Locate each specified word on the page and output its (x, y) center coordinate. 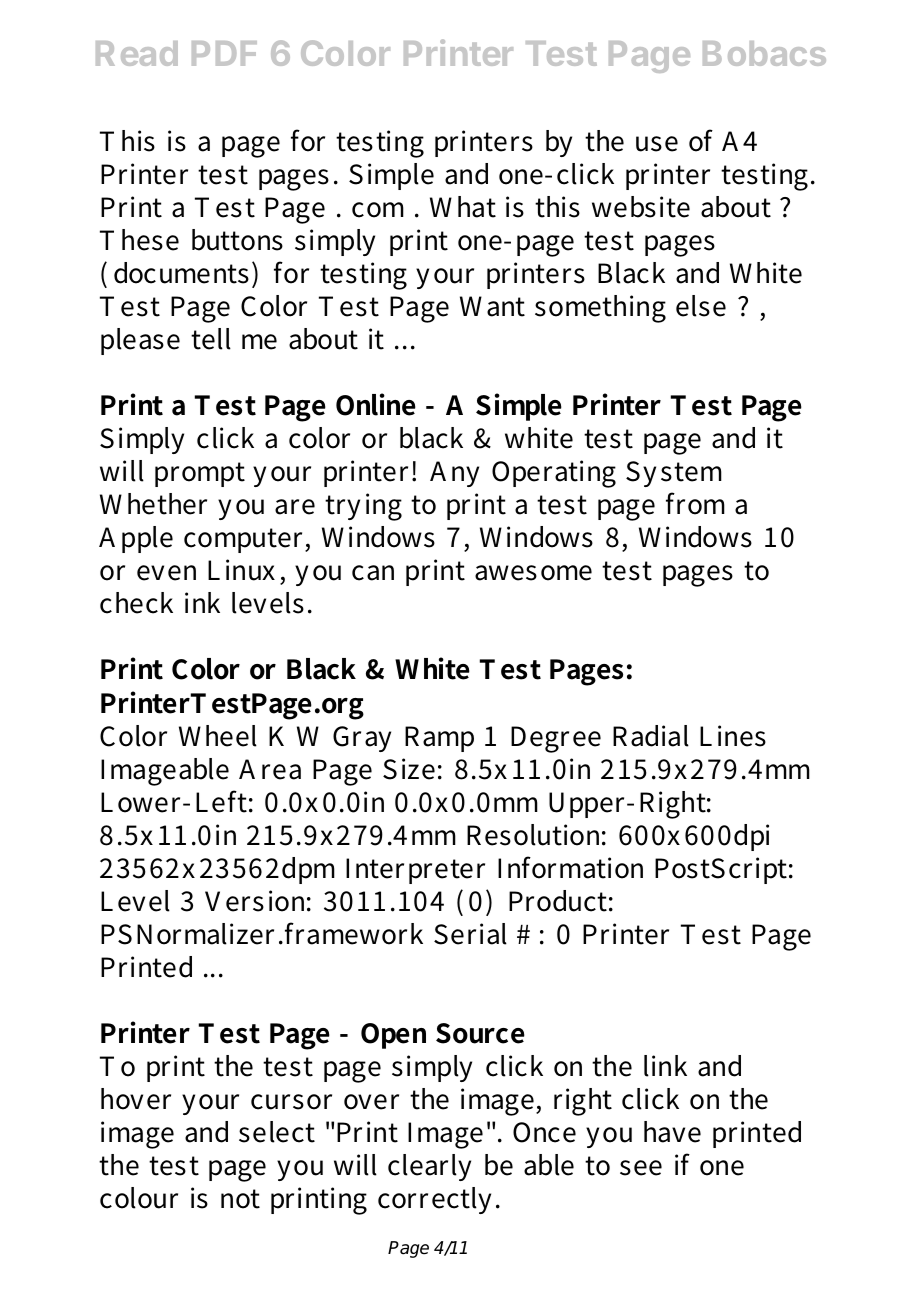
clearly (429, 1167)
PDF (224, 53)
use (657, 144)
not (240, 1199)
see (641, 1168)
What (463, 207)
